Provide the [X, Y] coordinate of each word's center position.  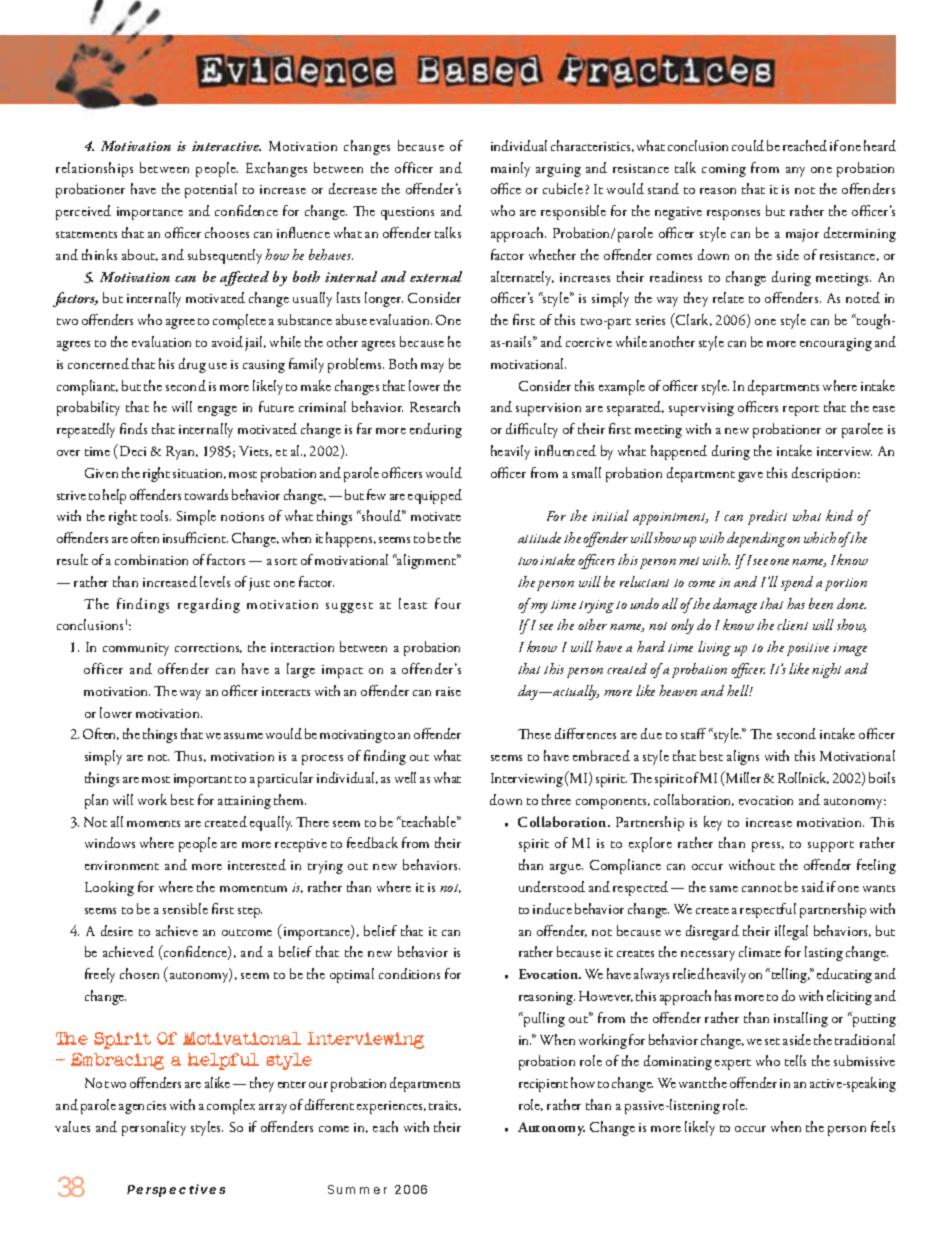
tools [156, 515]
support [831, 846]
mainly [510, 169]
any [795, 172]
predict [767, 517]
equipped [435, 496]
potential [211, 190]
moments [153, 823]
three [556, 799]
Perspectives [176, 1190]
